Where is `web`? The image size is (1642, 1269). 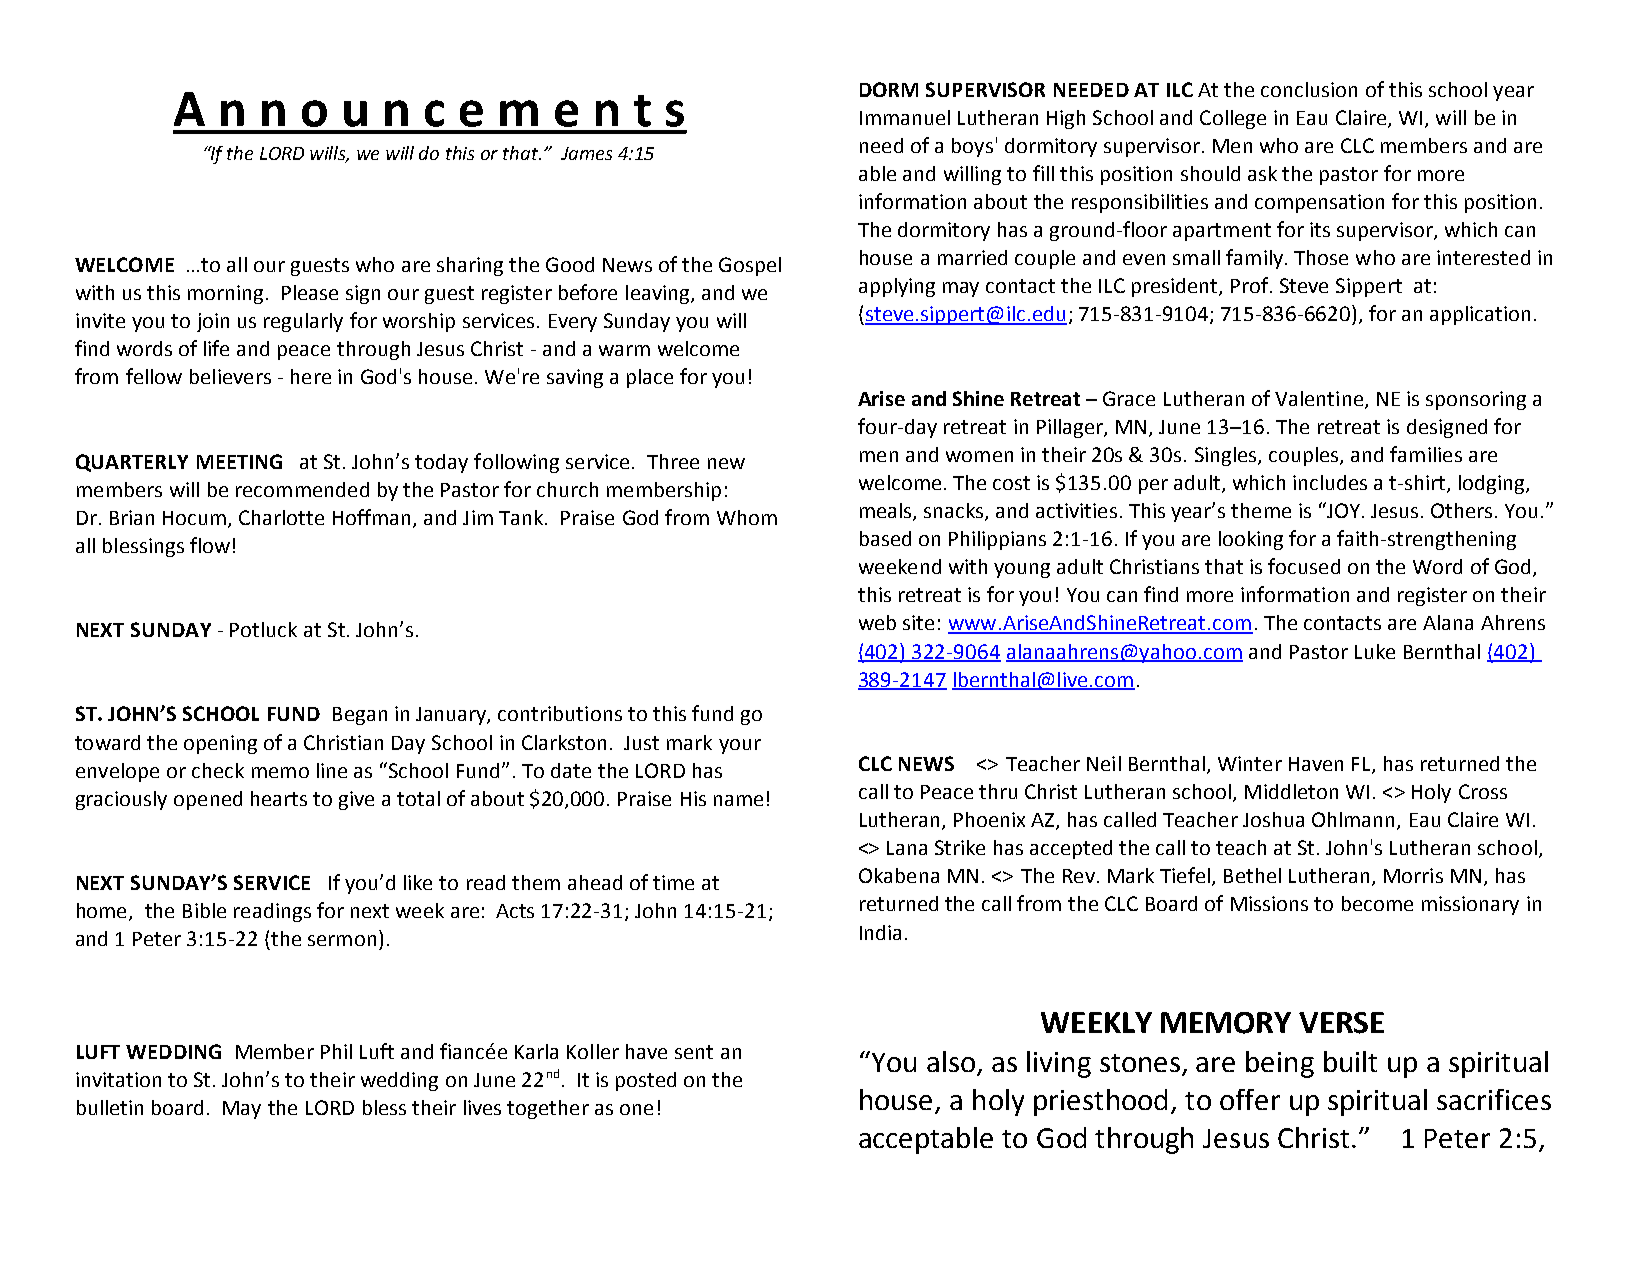
web is located at coordinates (877, 622).
